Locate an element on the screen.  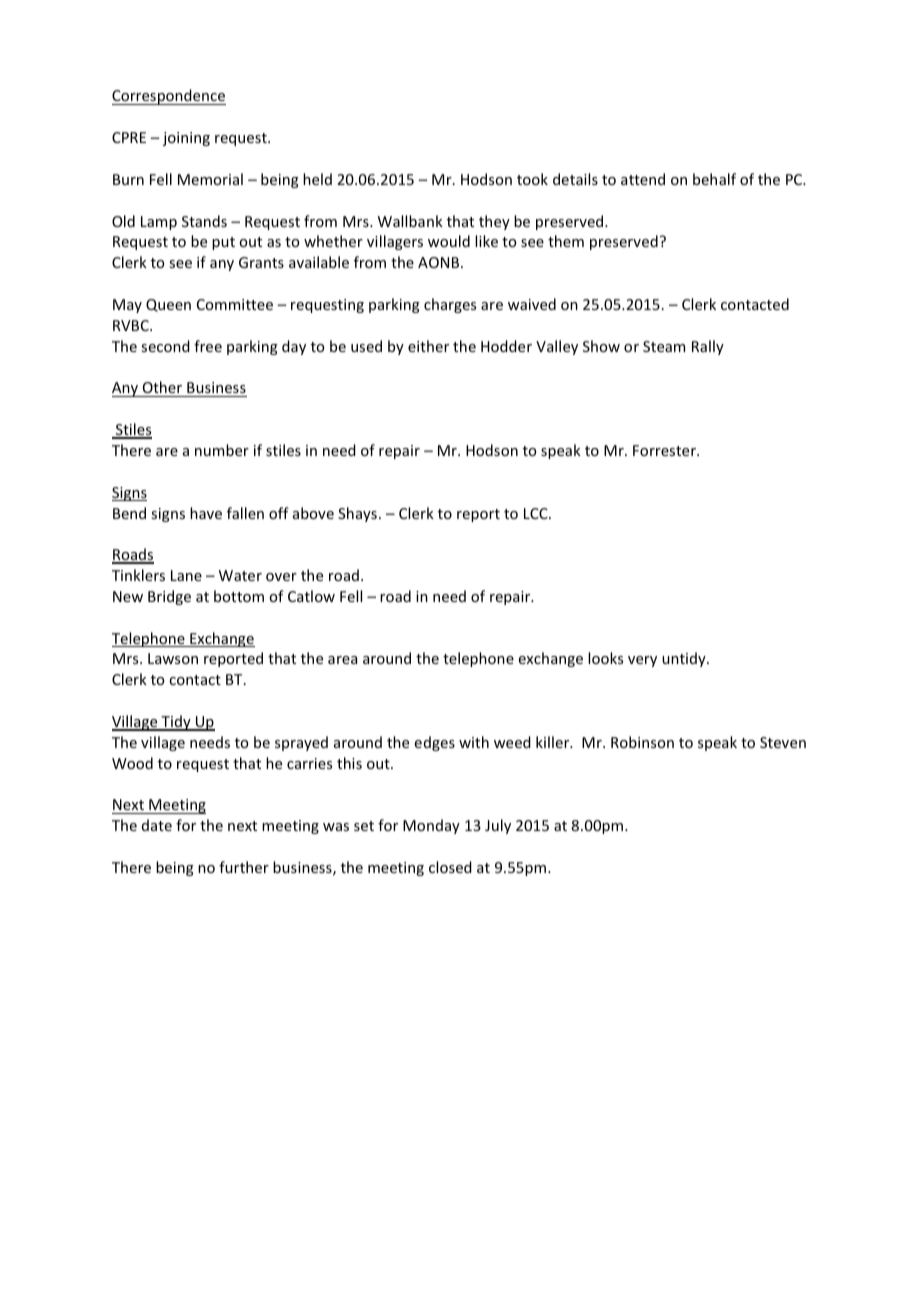
behalf is located at coordinates (714, 179).
